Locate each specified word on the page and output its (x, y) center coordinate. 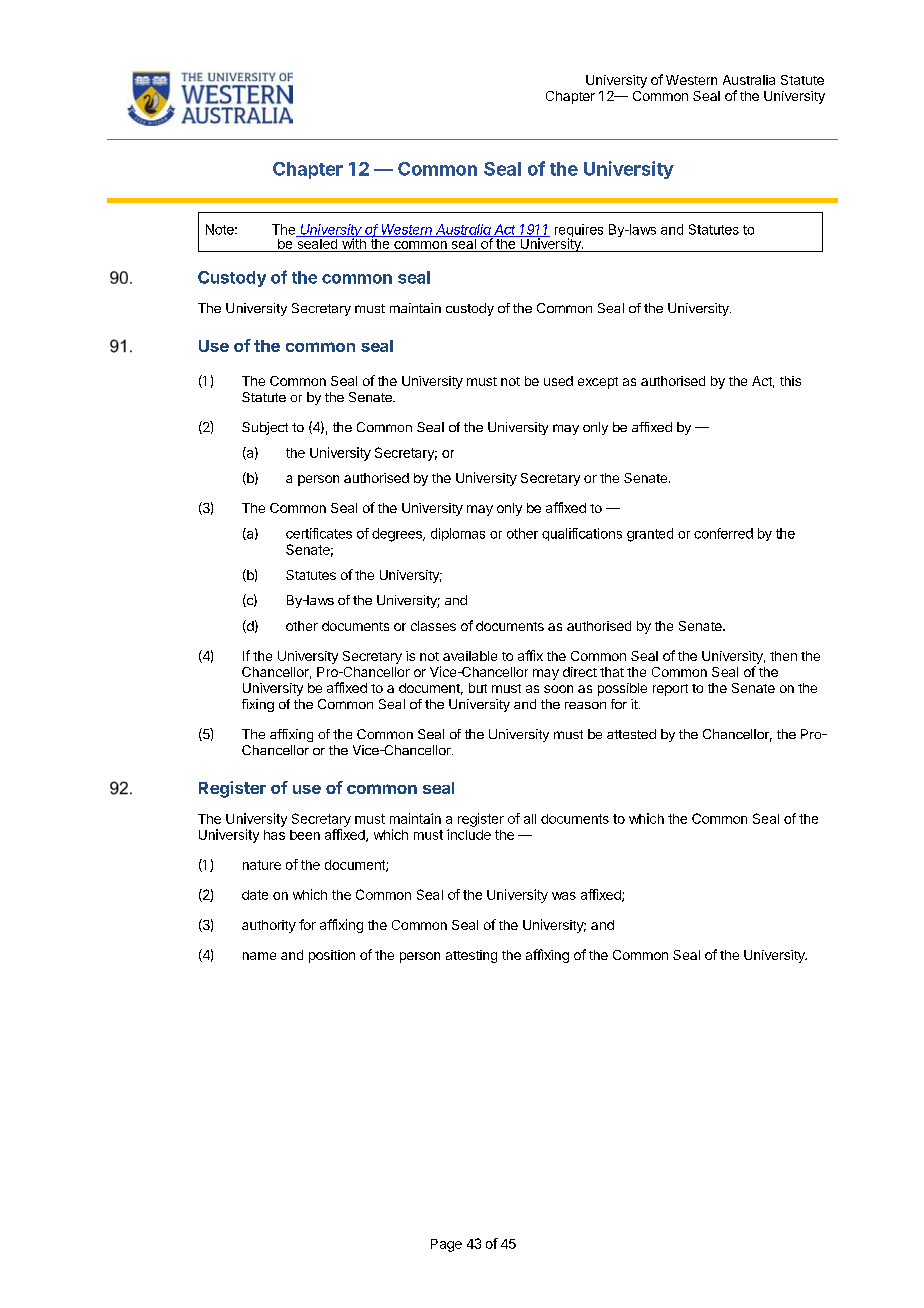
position (332, 956)
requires (579, 232)
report (670, 690)
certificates (319, 533)
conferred (723, 533)
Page (446, 1245)
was (564, 896)
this (790, 381)
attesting (471, 956)
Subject (265, 428)
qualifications (582, 534)
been (305, 835)
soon (558, 689)
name (259, 956)
